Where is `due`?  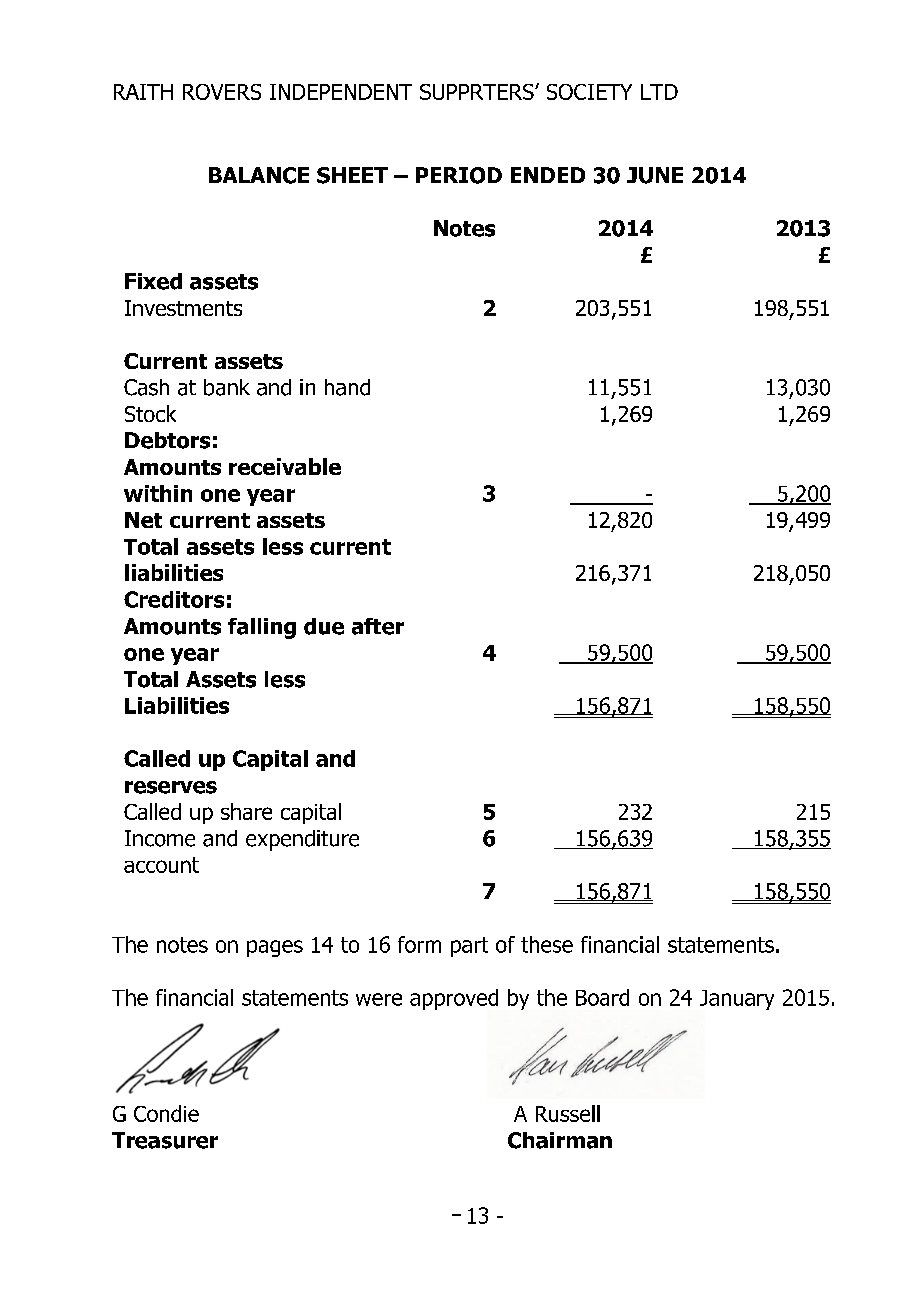
due is located at coordinates (324, 626).
